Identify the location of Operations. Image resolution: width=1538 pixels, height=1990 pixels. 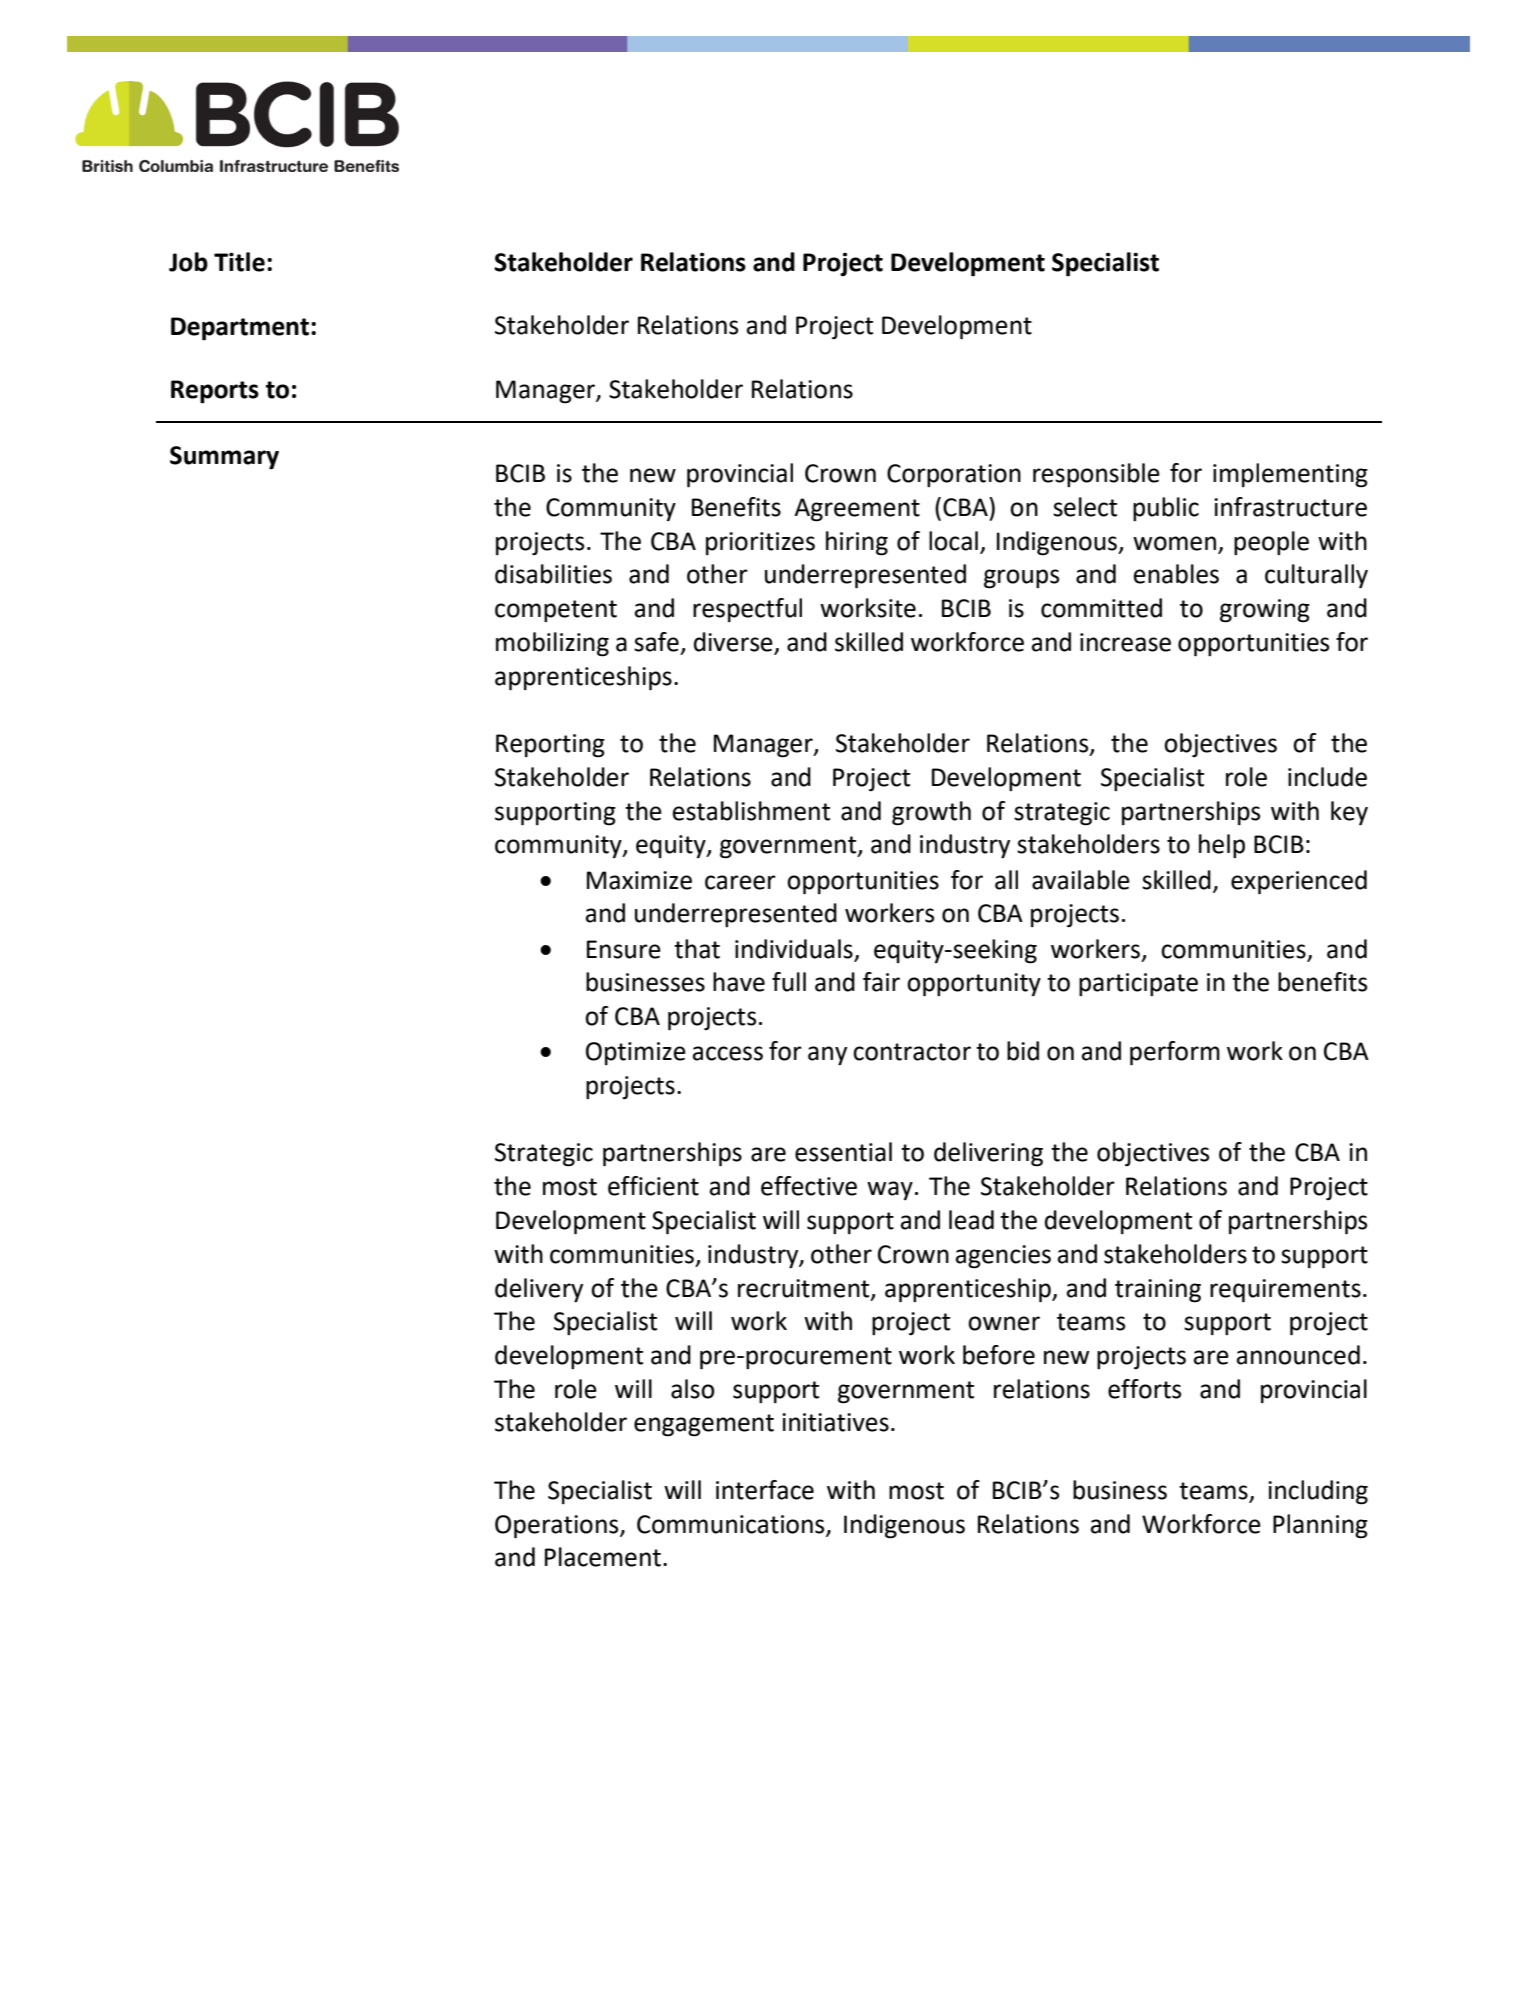
(558, 1527).
